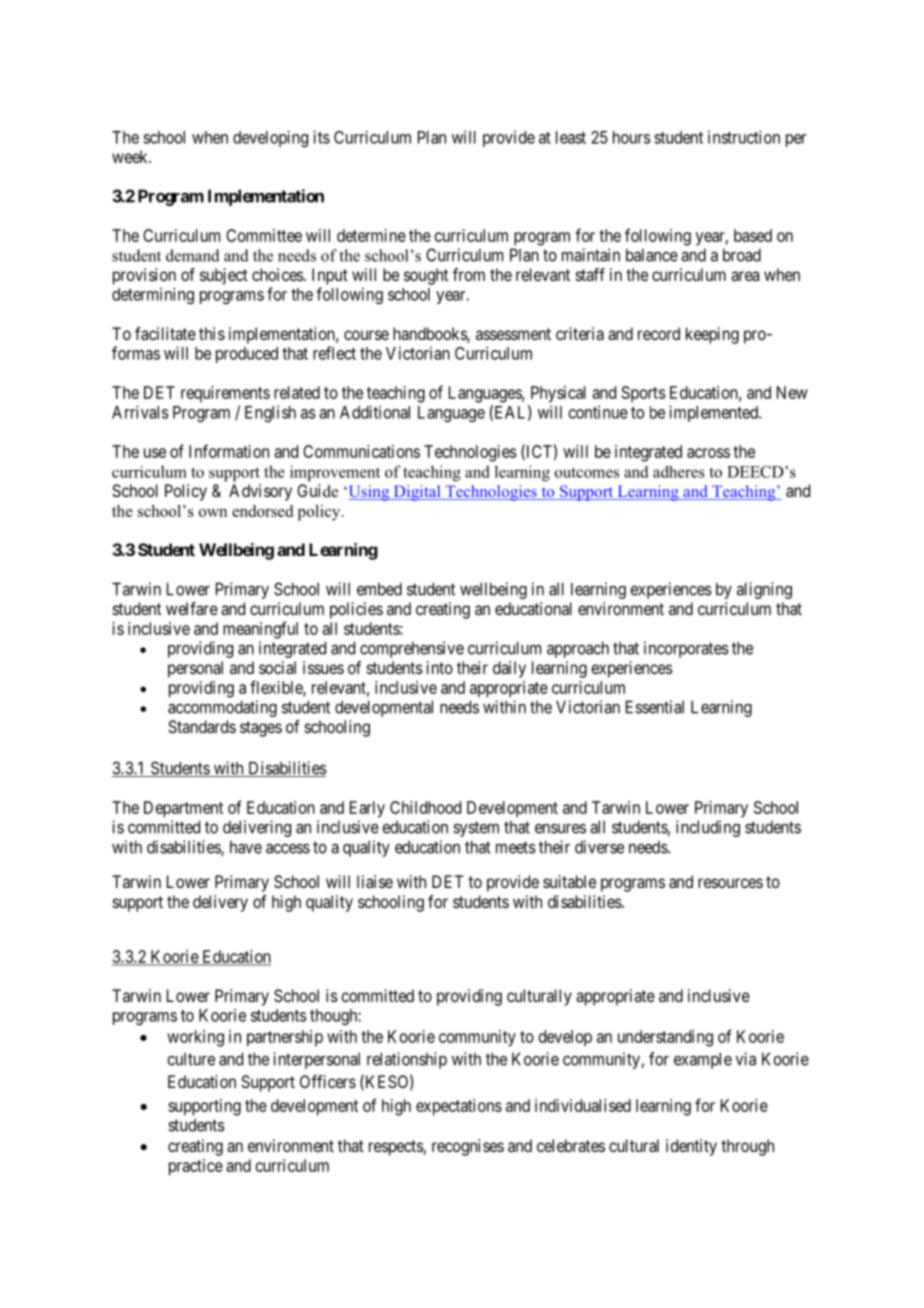  What do you see at coordinates (686, 649) in the image?
I see `incorporates` at bounding box center [686, 649].
